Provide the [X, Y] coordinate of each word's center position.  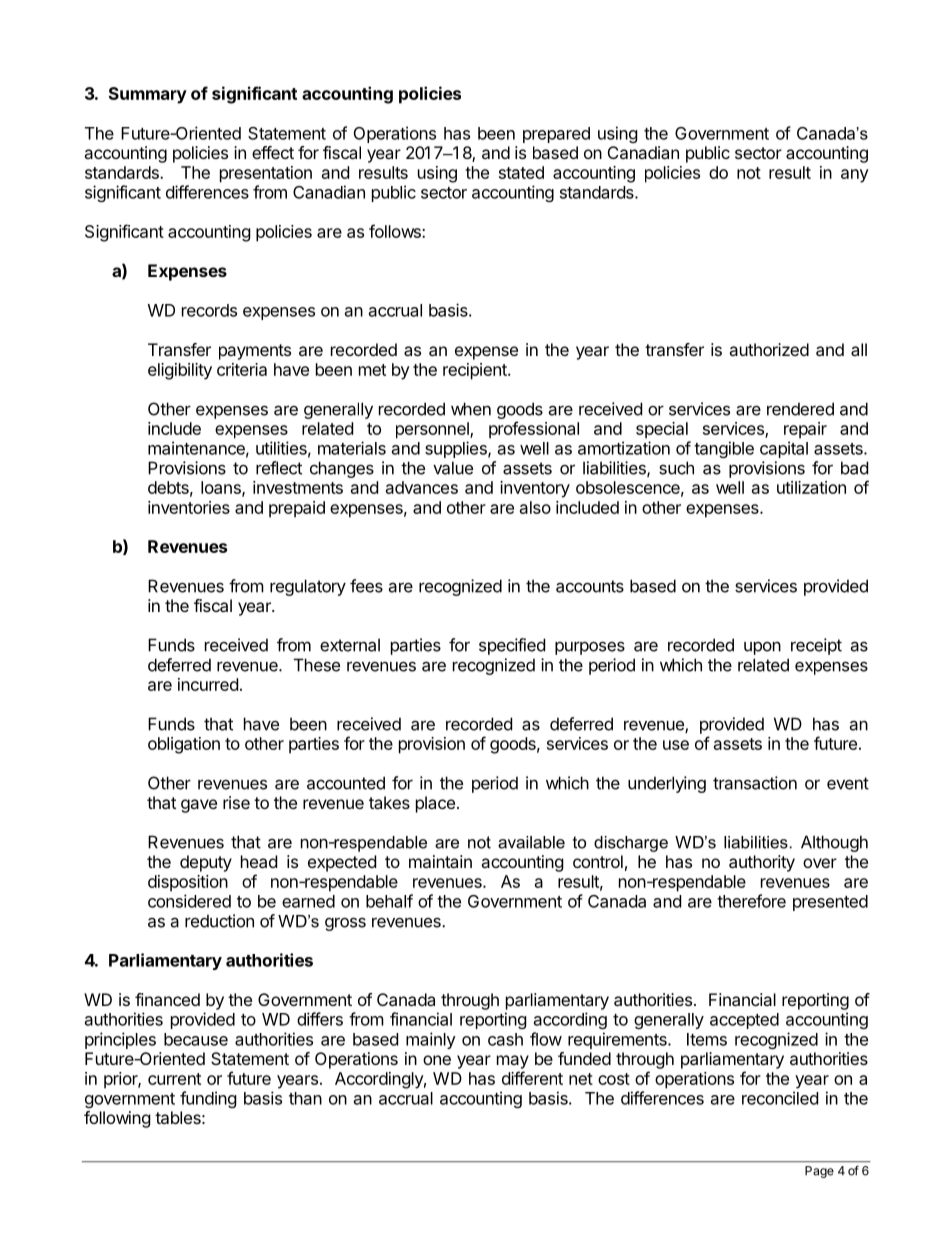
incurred [208, 684]
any [855, 176]
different [532, 1078]
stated [521, 172]
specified [512, 646]
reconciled [780, 1098]
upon [762, 648]
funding [208, 1099]
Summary [148, 95]
